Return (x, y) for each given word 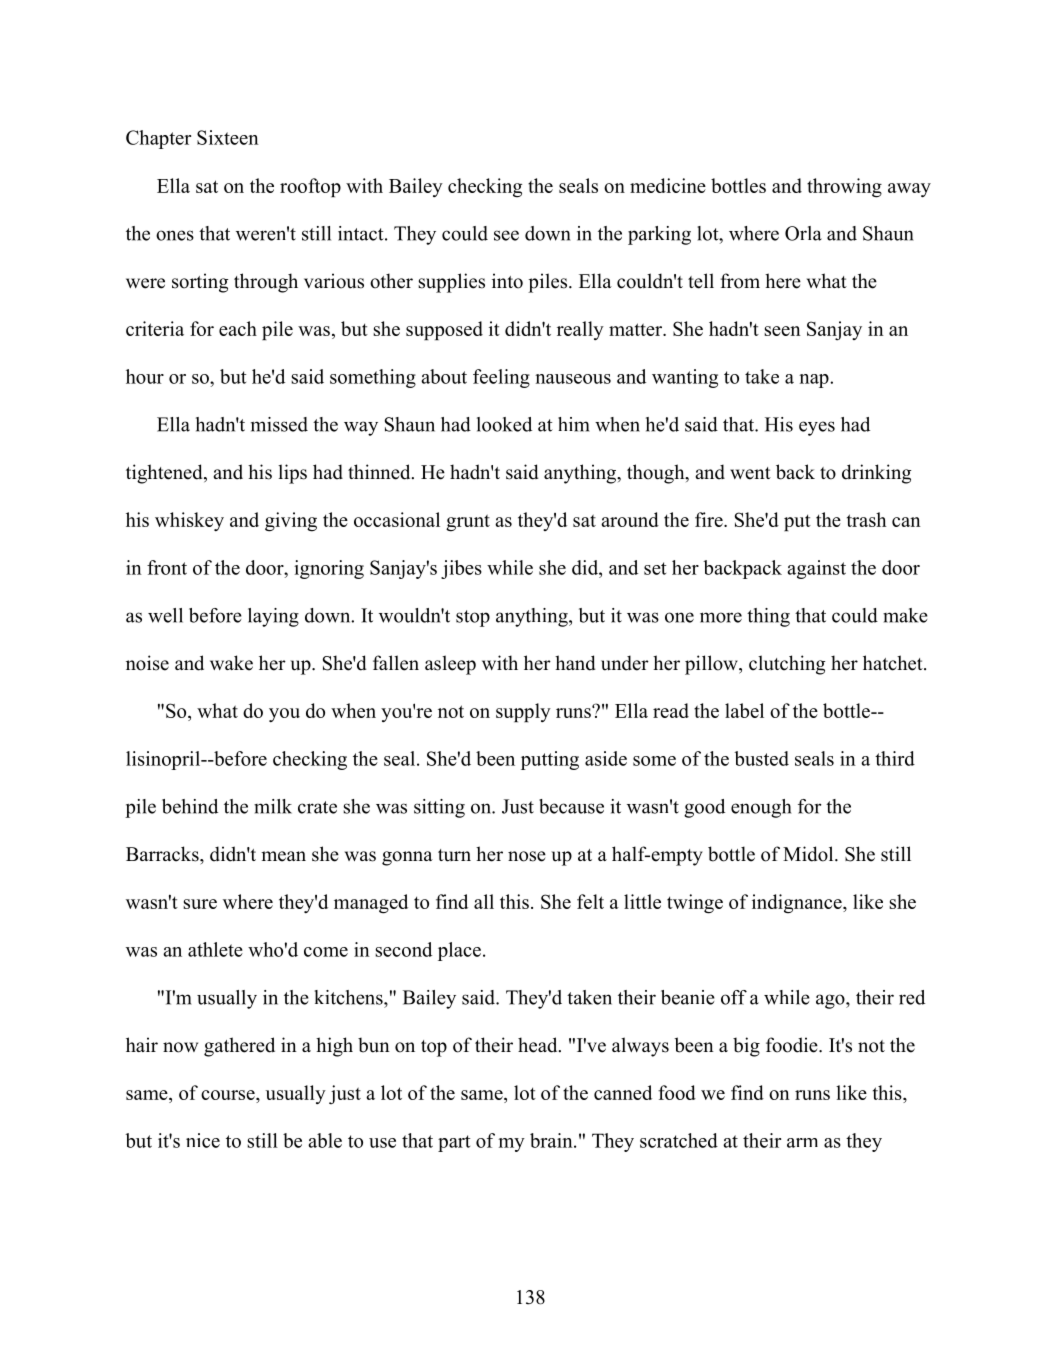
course (229, 1095)
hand (575, 663)
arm (802, 1143)
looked (504, 424)
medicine (668, 185)
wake (231, 663)
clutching (787, 665)
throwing (844, 188)
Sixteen (228, 137)
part (454, 1143)
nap (815, 381)
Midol (809, 854)
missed (279, 424)
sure (200, 904)
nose (527, 856)
